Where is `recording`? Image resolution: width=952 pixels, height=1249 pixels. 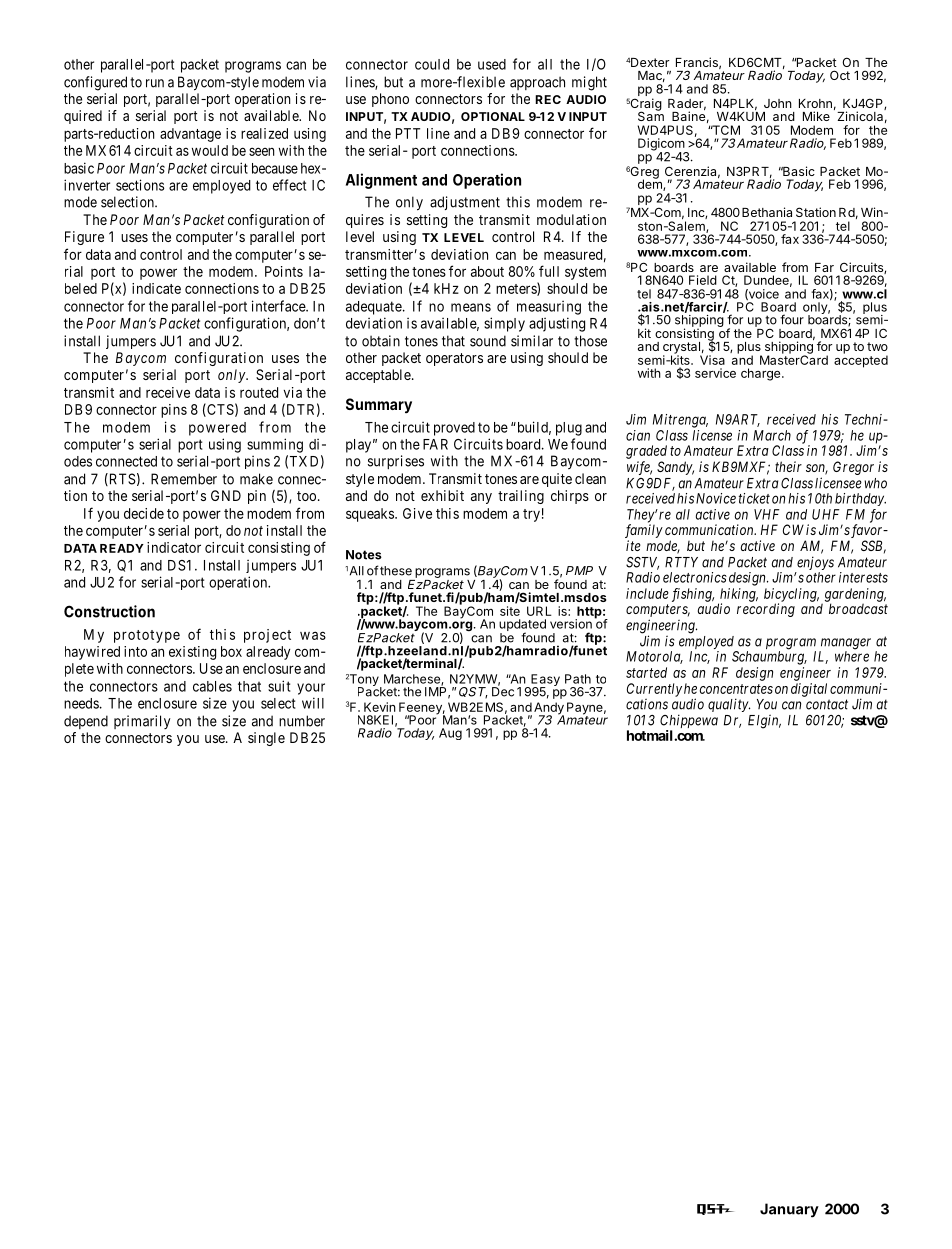 recording is located at coordinates (766, 610).
